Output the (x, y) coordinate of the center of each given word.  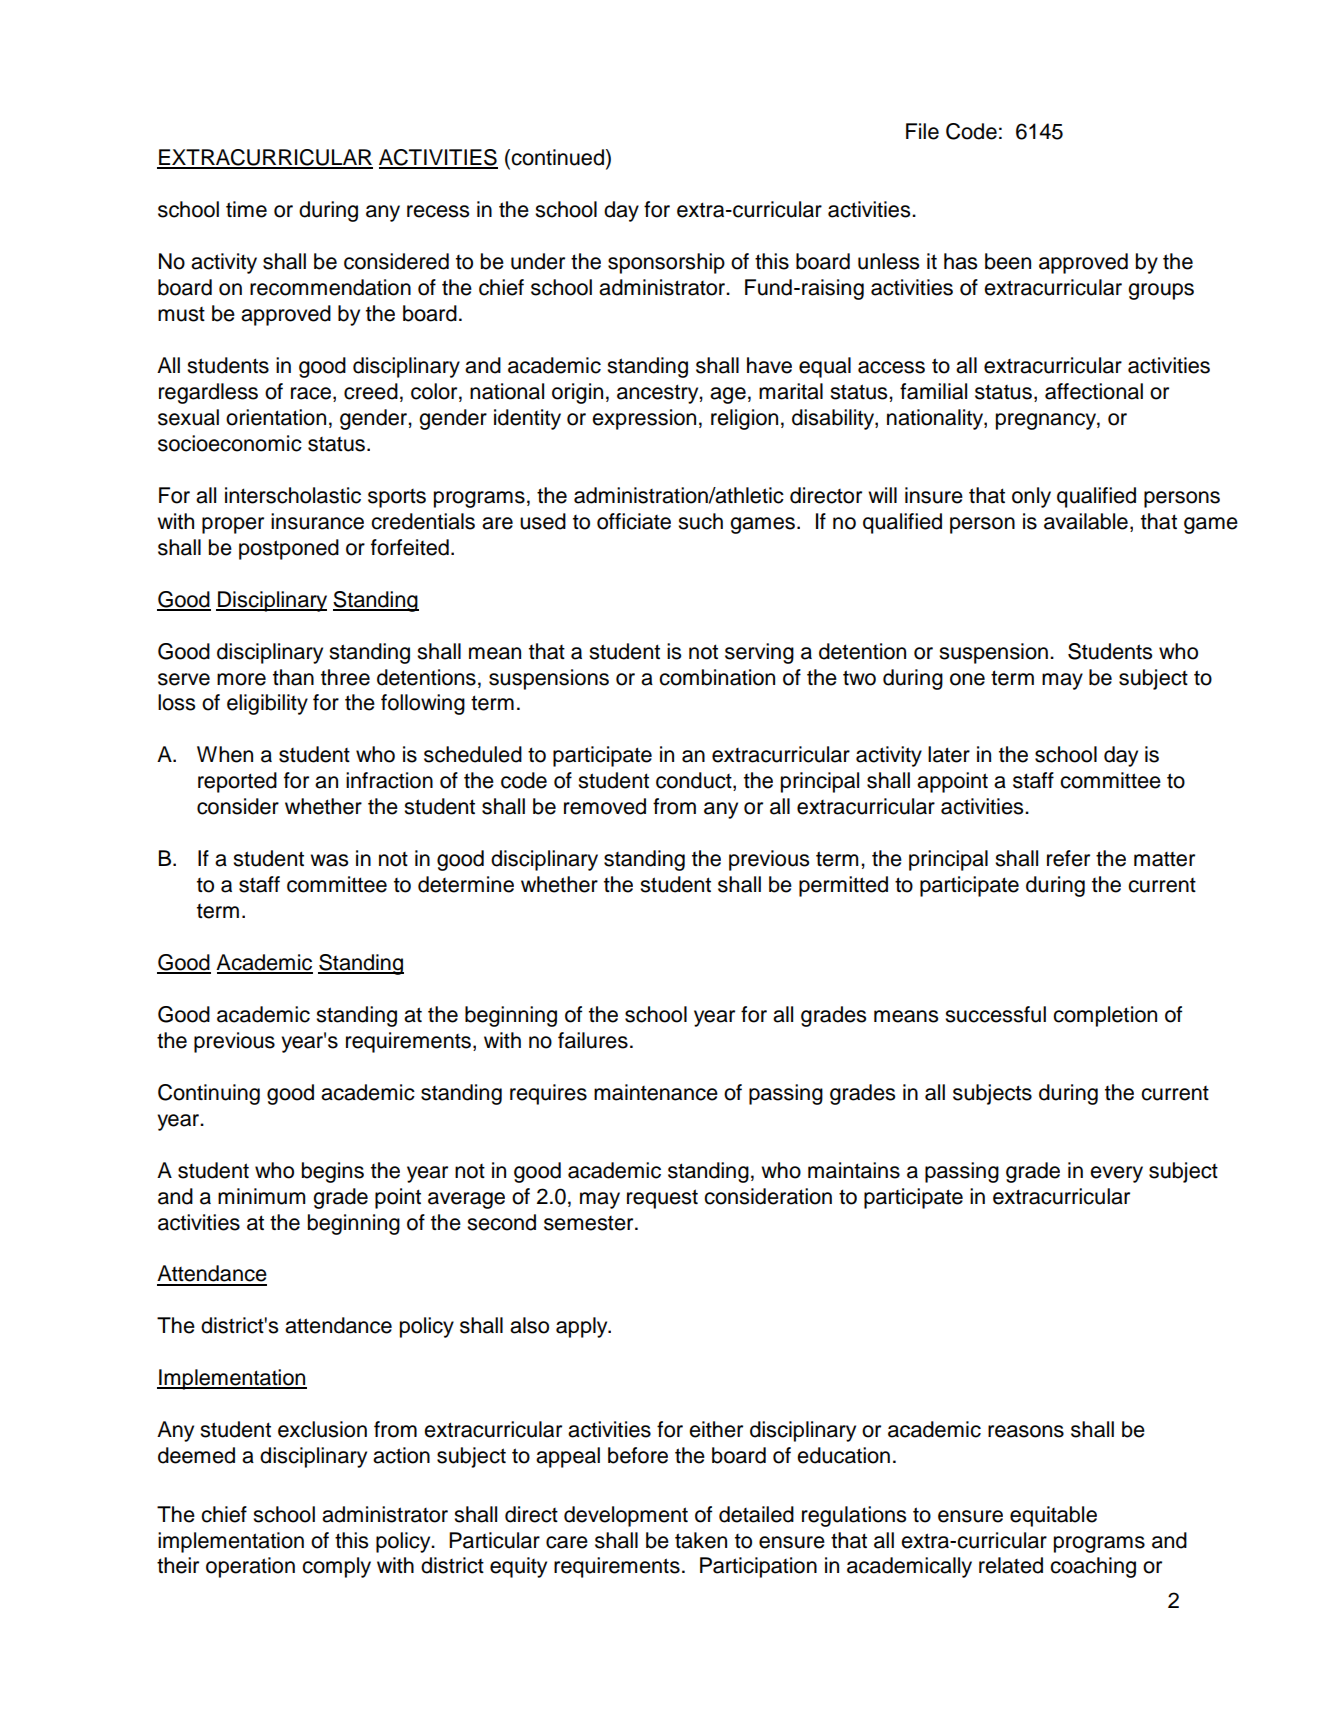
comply (336, 1567)
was (329, 860)
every (1116, 1174)
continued (556, 158)
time (246, 209)
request (662, 1199)
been (1008, 261)
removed (605, 806)
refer (1068, 858)
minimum (261, 1196)
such (700, 521)
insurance (317, 521)
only (1031, 497)
